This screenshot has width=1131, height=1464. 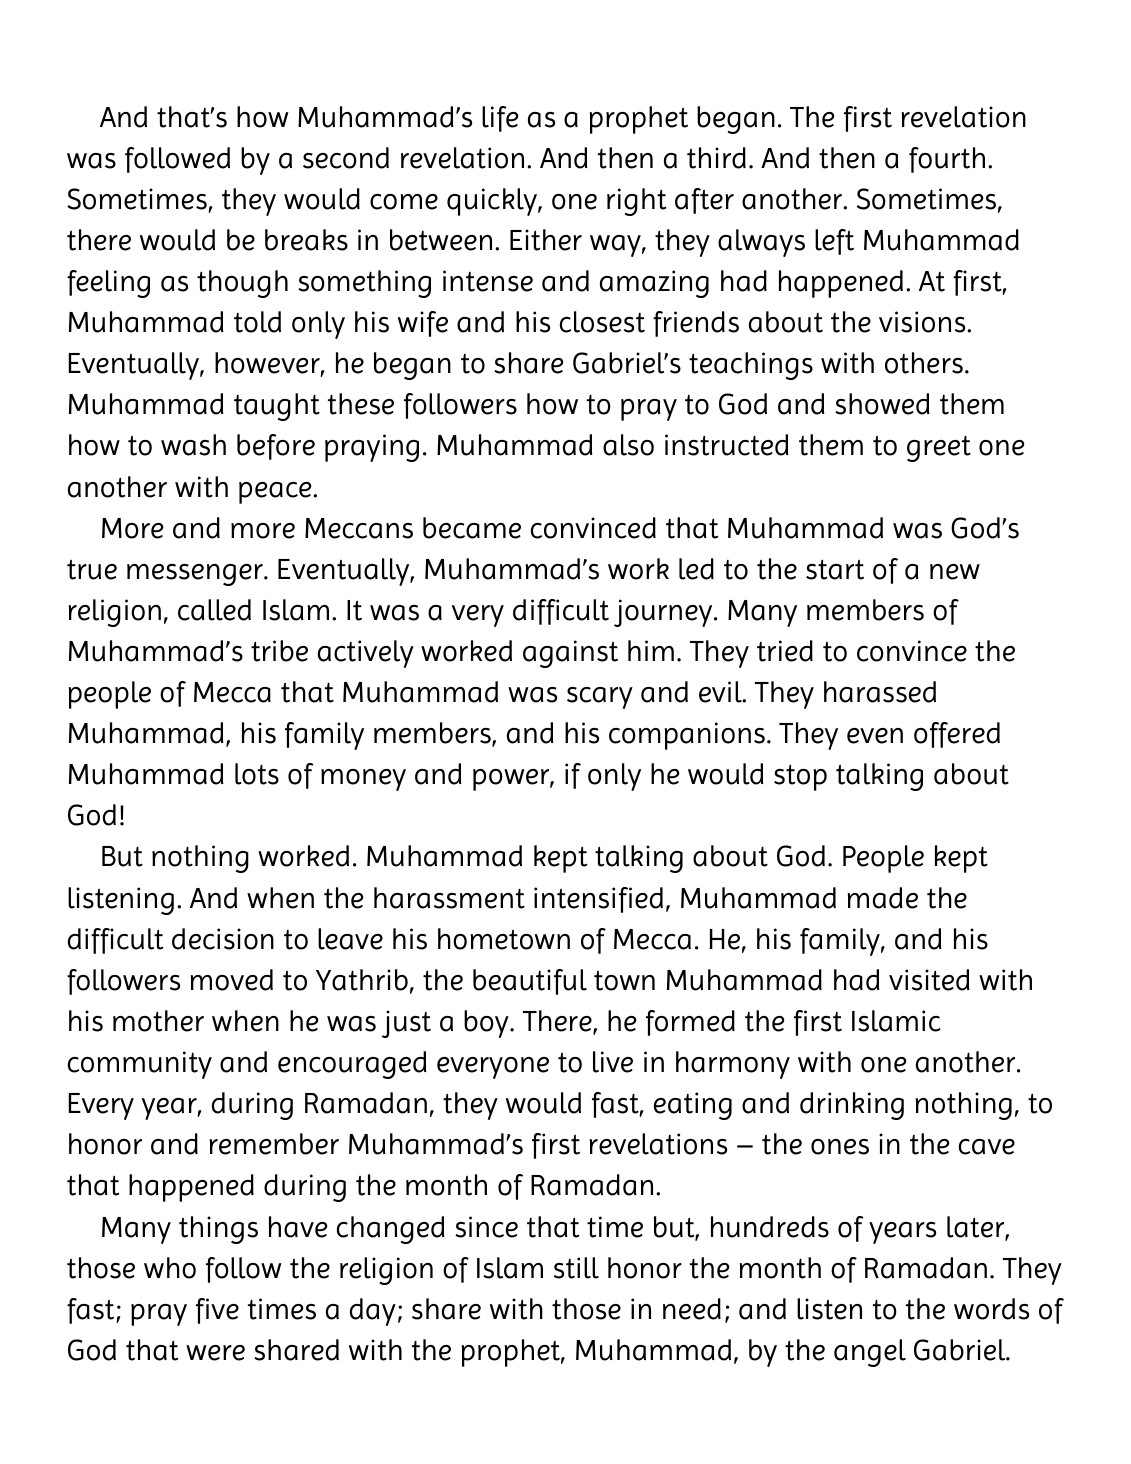 What do you see at coordinates (929, 980) in the screenshot?
I see `visited` at bounding box center [929, 980].
